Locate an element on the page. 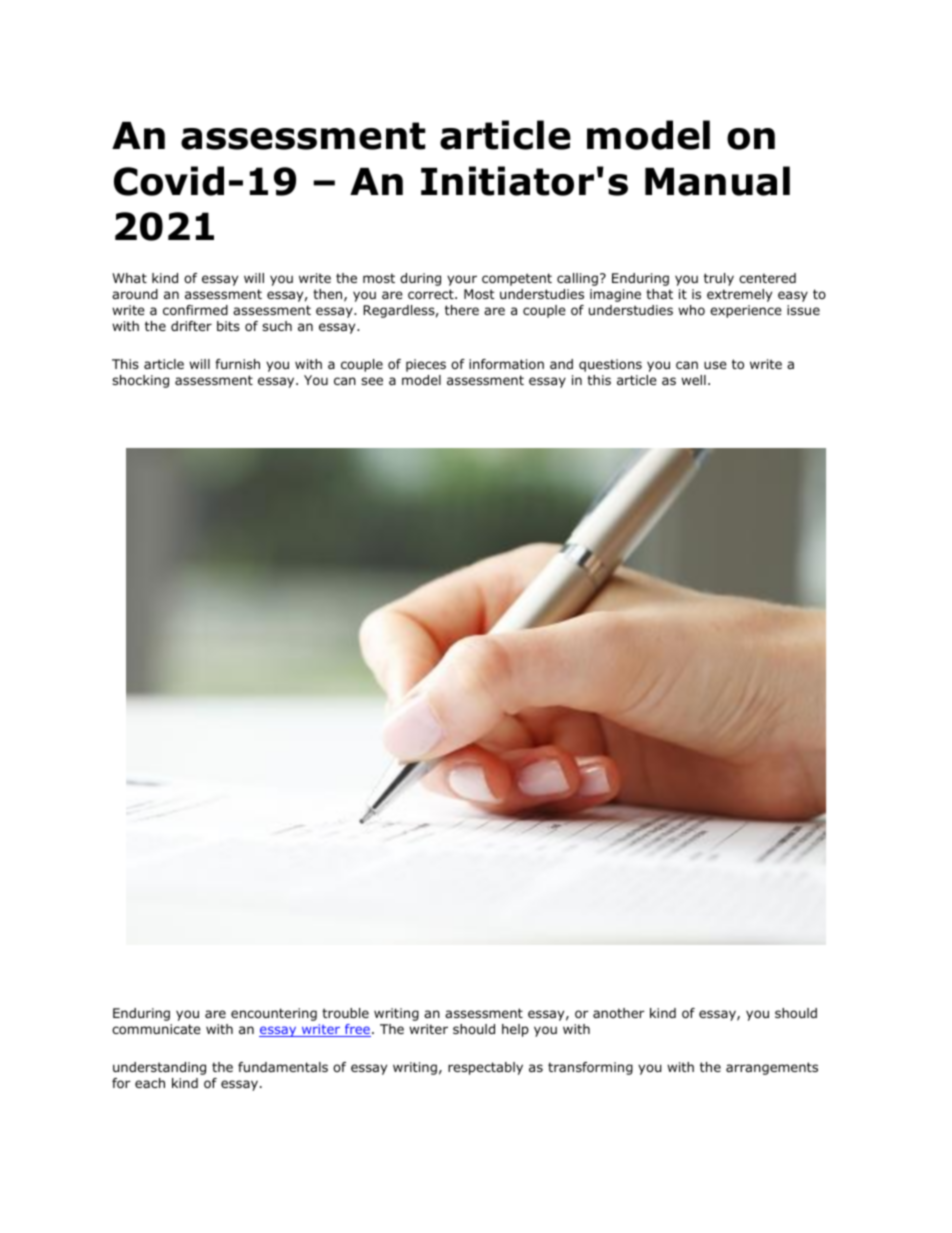 The height and width of the image is (1233, 952). well is located at coordinates (693, 380).
